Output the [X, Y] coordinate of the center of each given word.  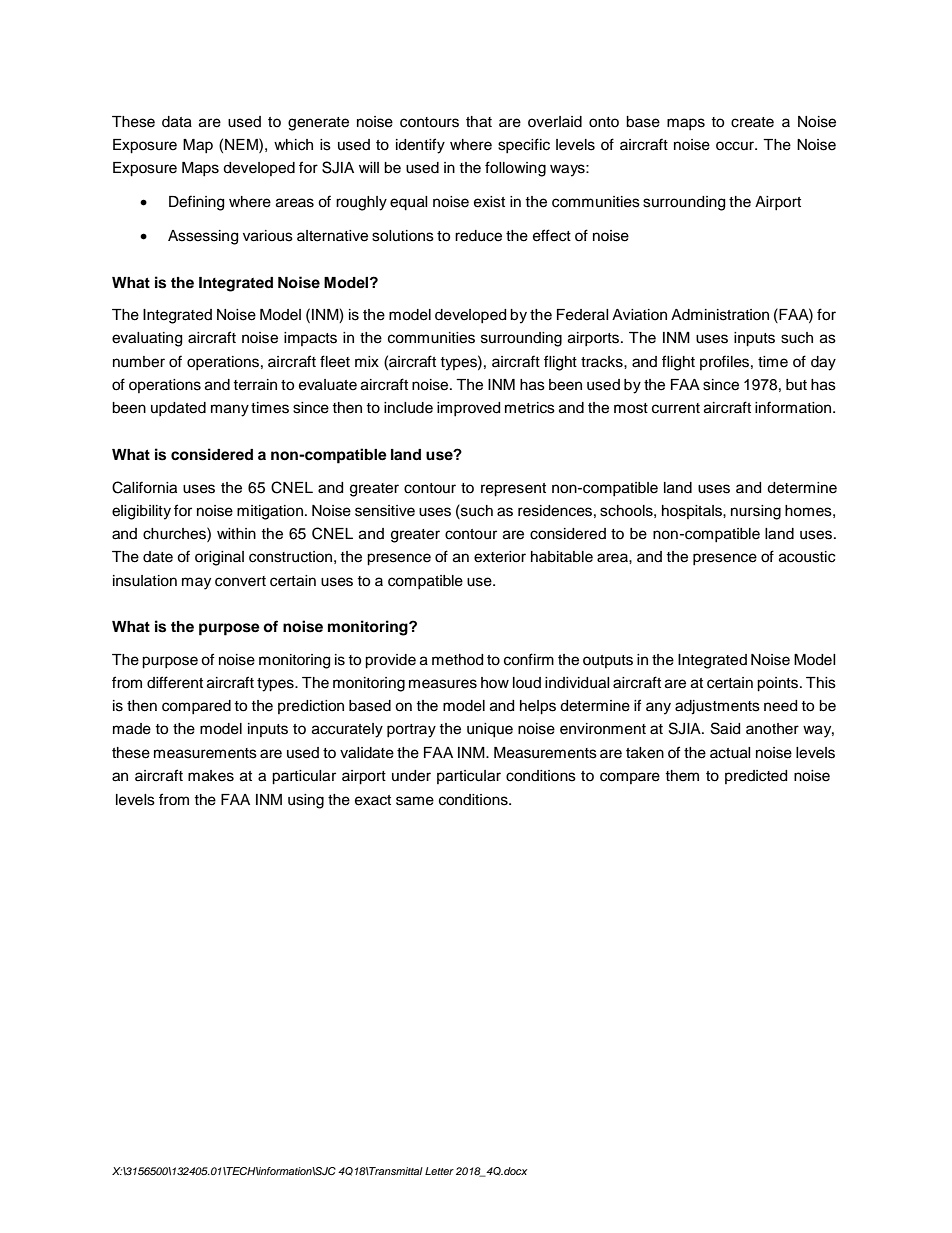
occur [736, 146]
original [219, 558]
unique [490, 730]
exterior [500, 557]
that [479, 122]
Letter [439, 1171]
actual [730, 753]
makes [211, 776]
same [415, 801]
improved [468, 409]
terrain [255, 385]
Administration [720, 315]
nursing [756, 512]
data [177, 122]
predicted [756, 777]
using [306, 801]
